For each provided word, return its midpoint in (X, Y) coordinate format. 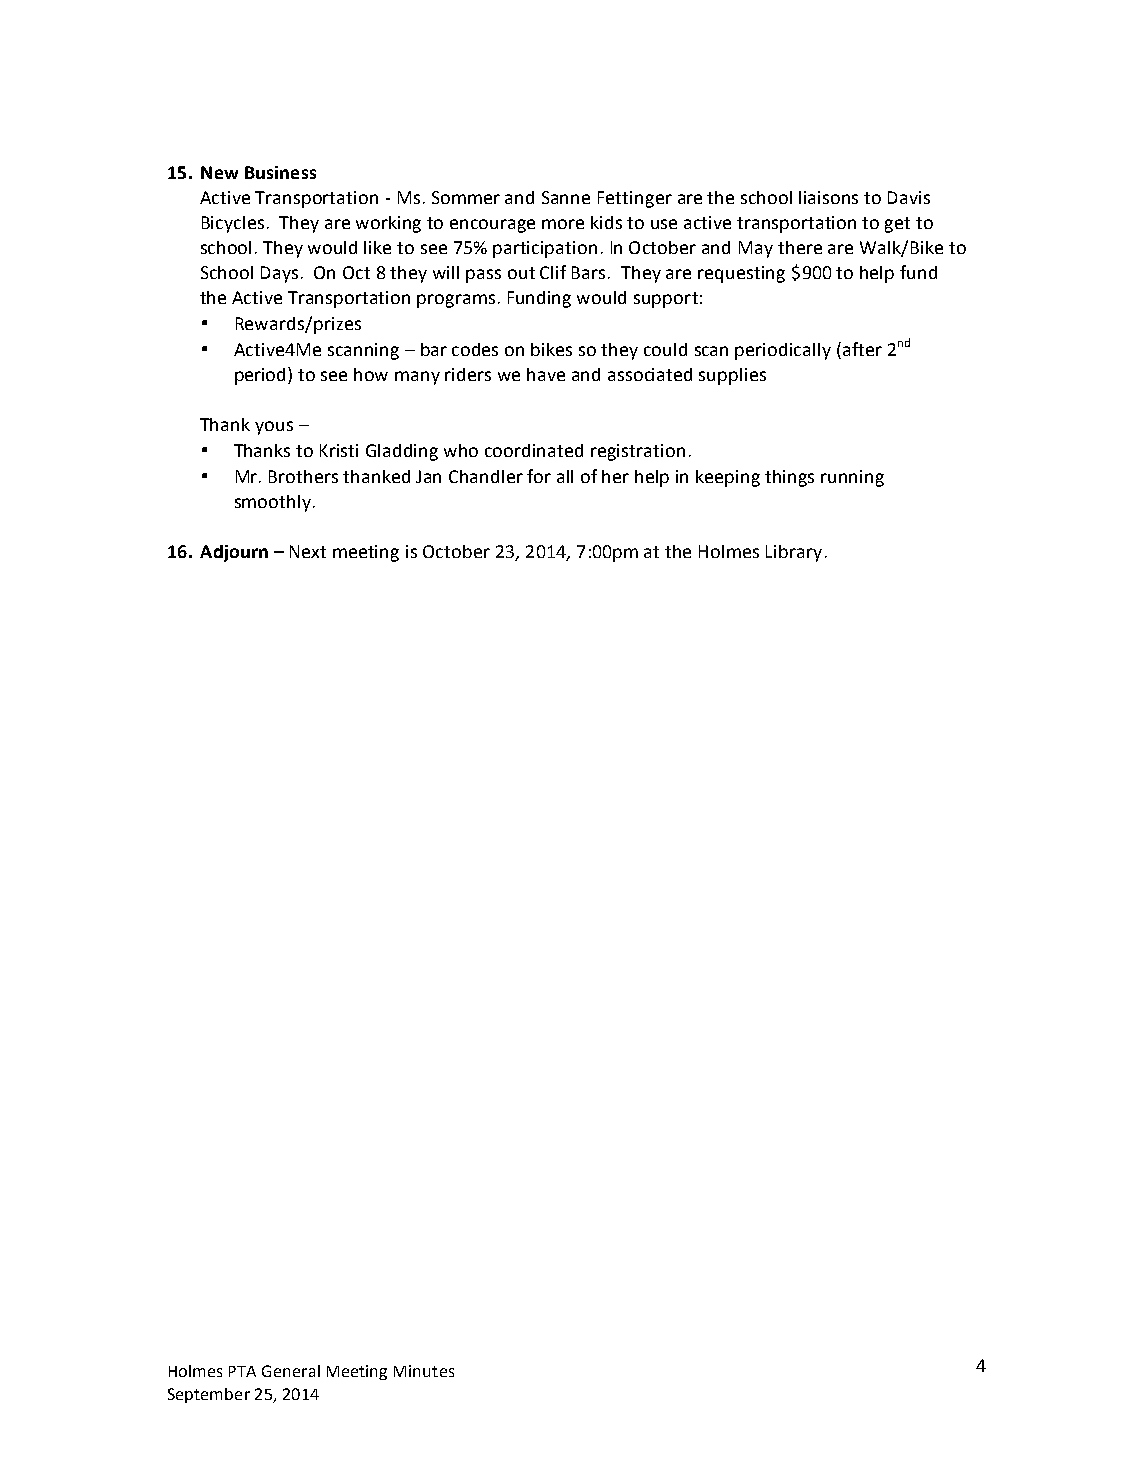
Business (280, 172)
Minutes (424, 1371)
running (852, 478)
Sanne (566, 197)
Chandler (486, 476)
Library (794, 553)
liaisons (828, 197)
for (539, 476)
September (209, 1395)
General (291, 1371)
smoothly (273, 503)
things (789, 478)
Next (308, 551)
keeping (728, 478)
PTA (242, 1371)
